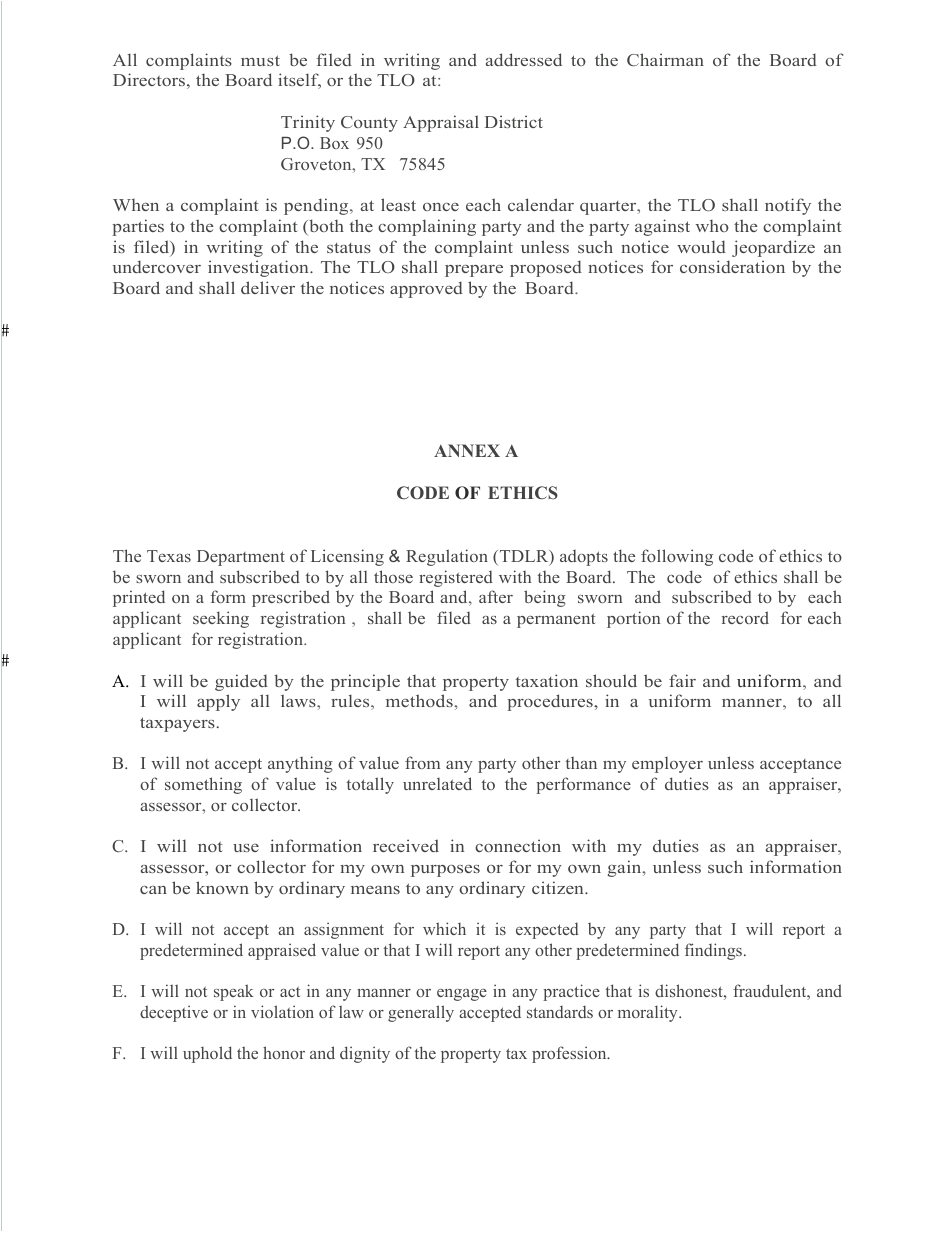 Image resolution: width=952 pixels, height=1233 pixels. I want to click on consideration, so click(732, 266).
